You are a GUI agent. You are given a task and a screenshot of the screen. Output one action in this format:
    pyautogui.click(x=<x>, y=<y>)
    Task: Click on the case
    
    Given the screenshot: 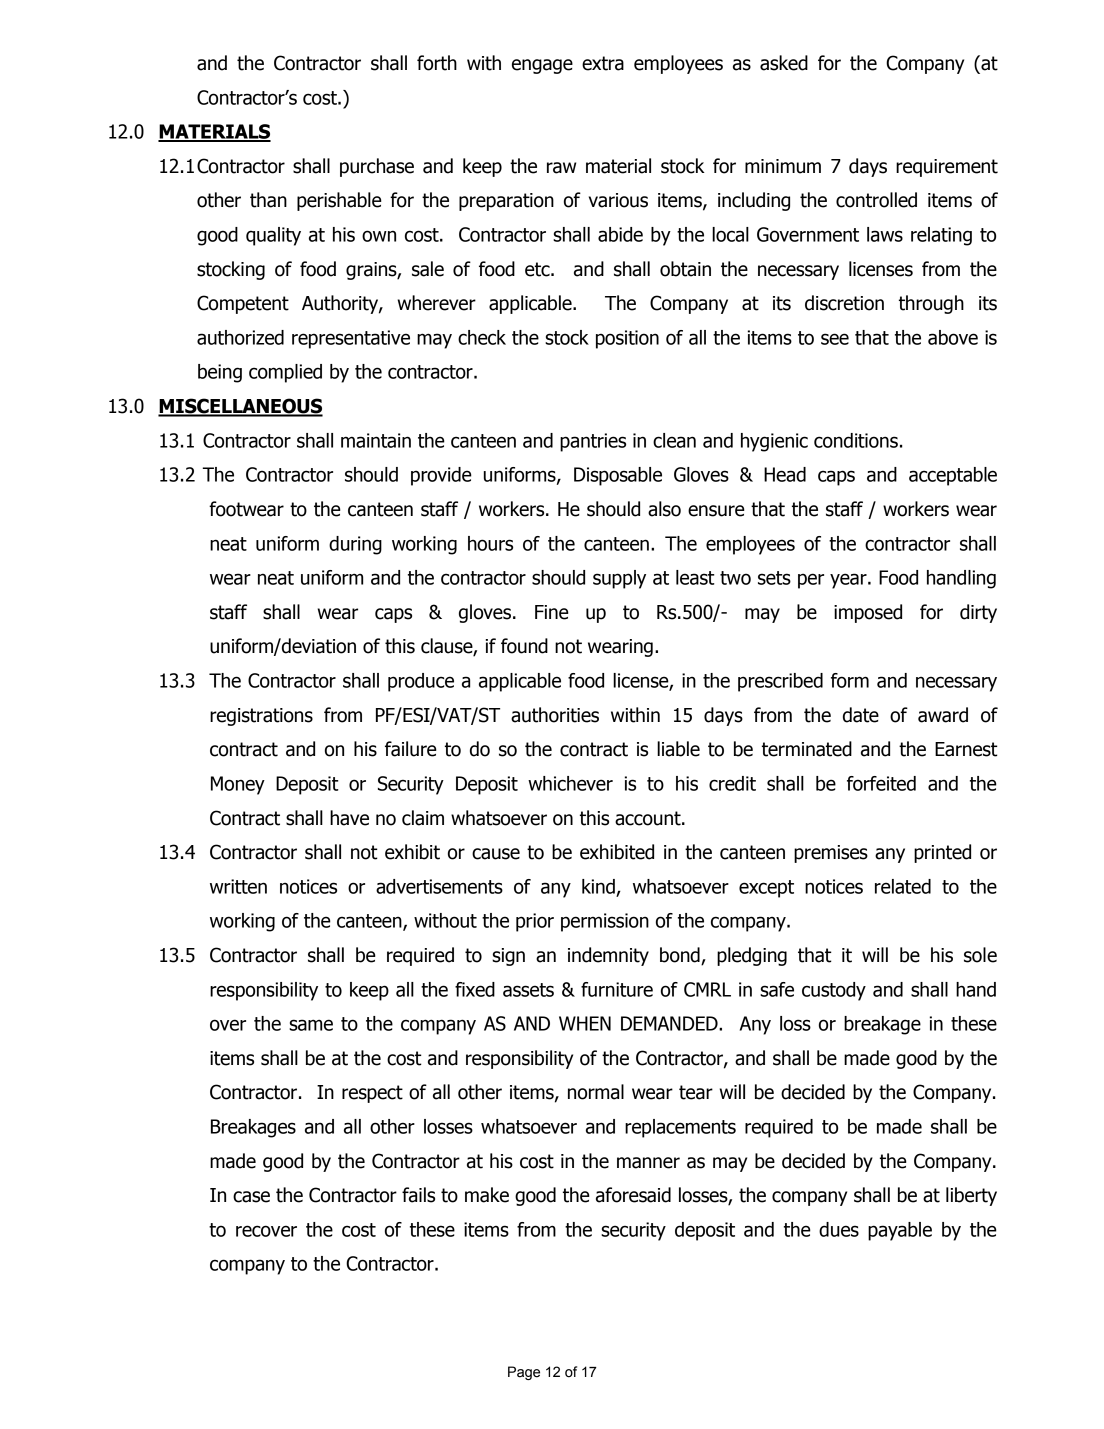 What is the action you would take?
    pyautogui.click(x=251, y=1197)
